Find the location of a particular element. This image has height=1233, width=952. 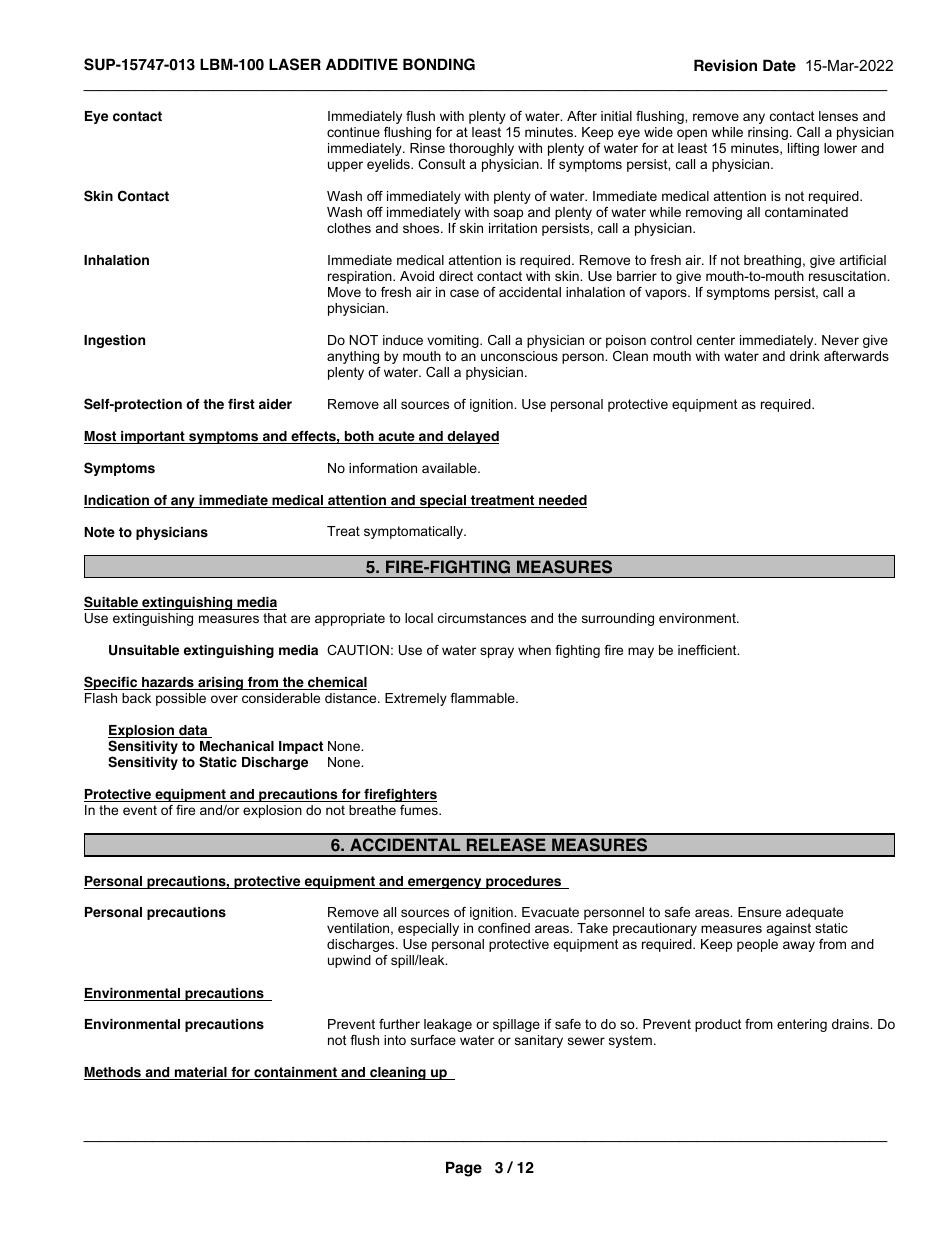

delayed is located at coordinates (472, 437).
